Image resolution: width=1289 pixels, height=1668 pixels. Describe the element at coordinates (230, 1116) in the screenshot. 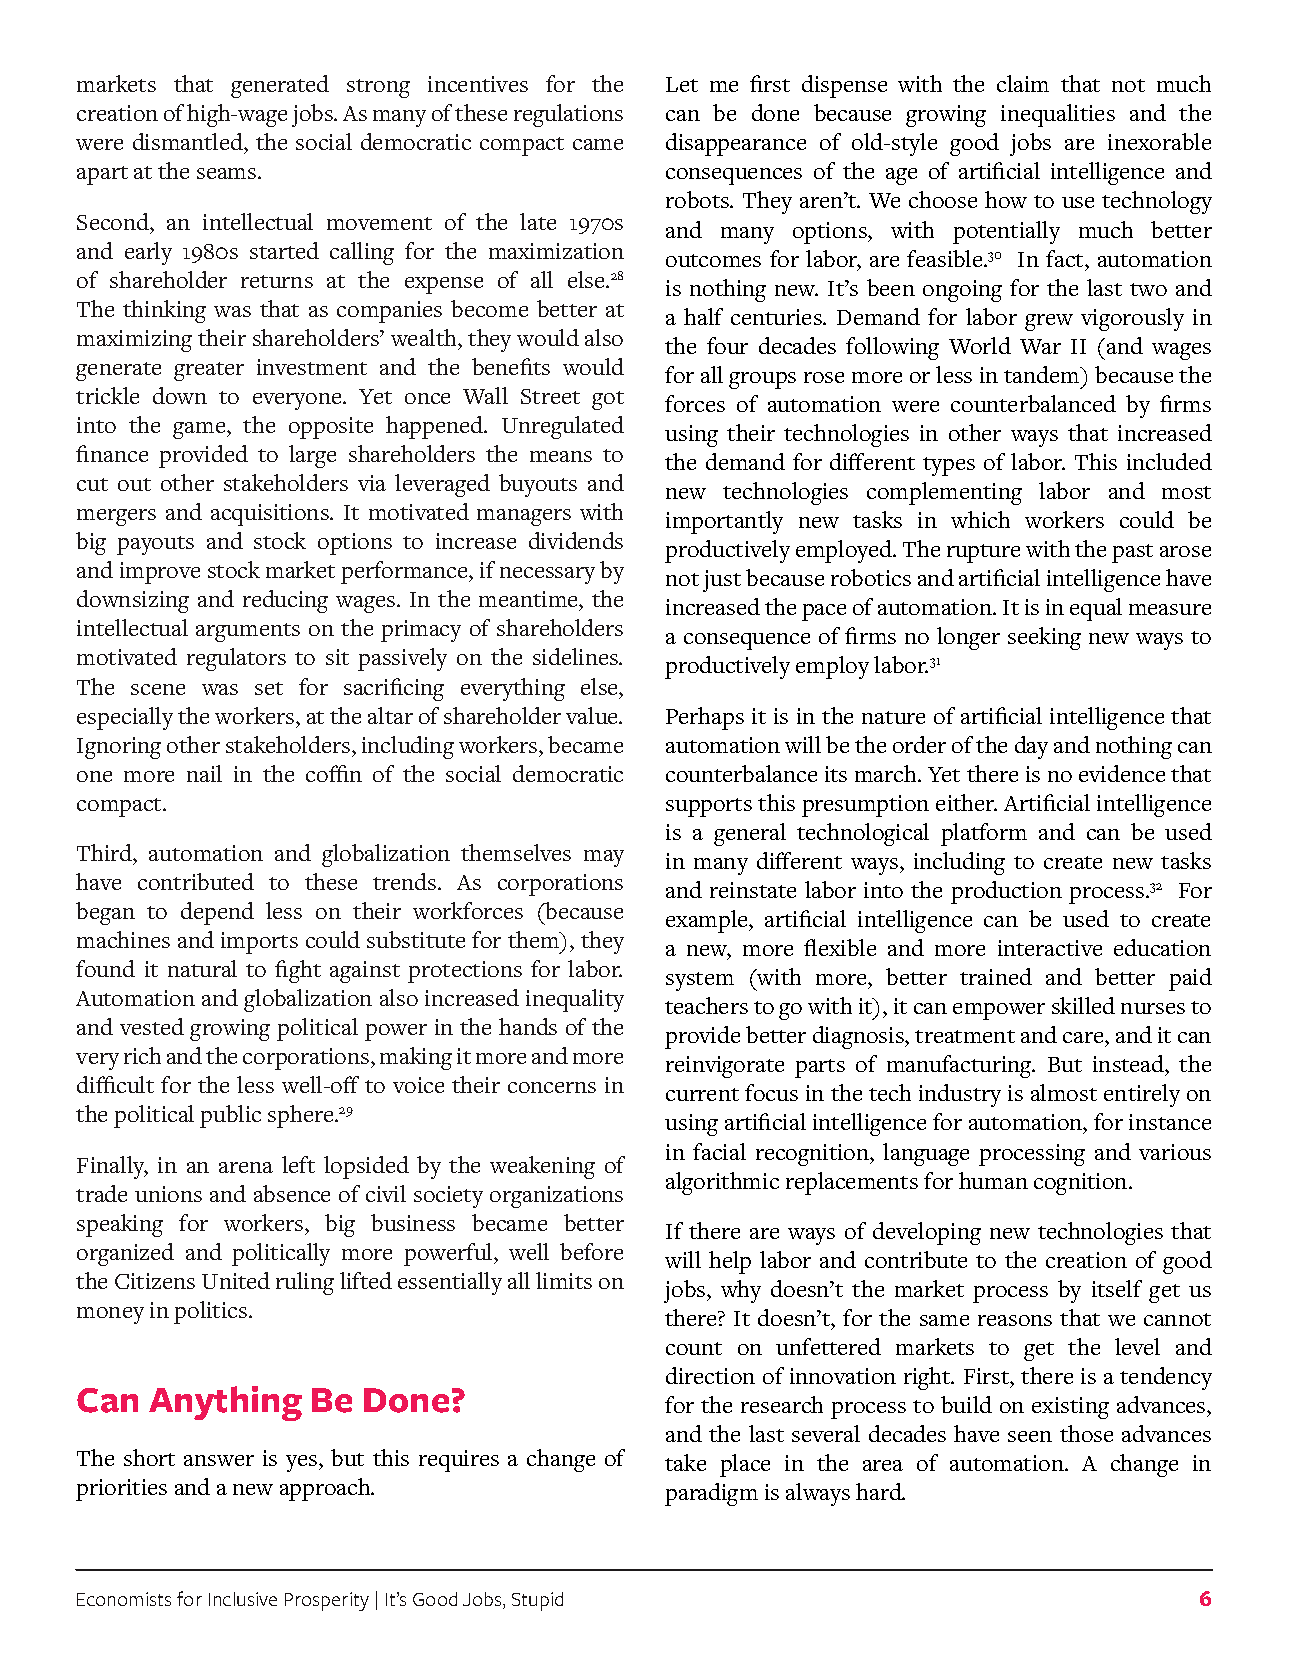

I see `public` at that location.
